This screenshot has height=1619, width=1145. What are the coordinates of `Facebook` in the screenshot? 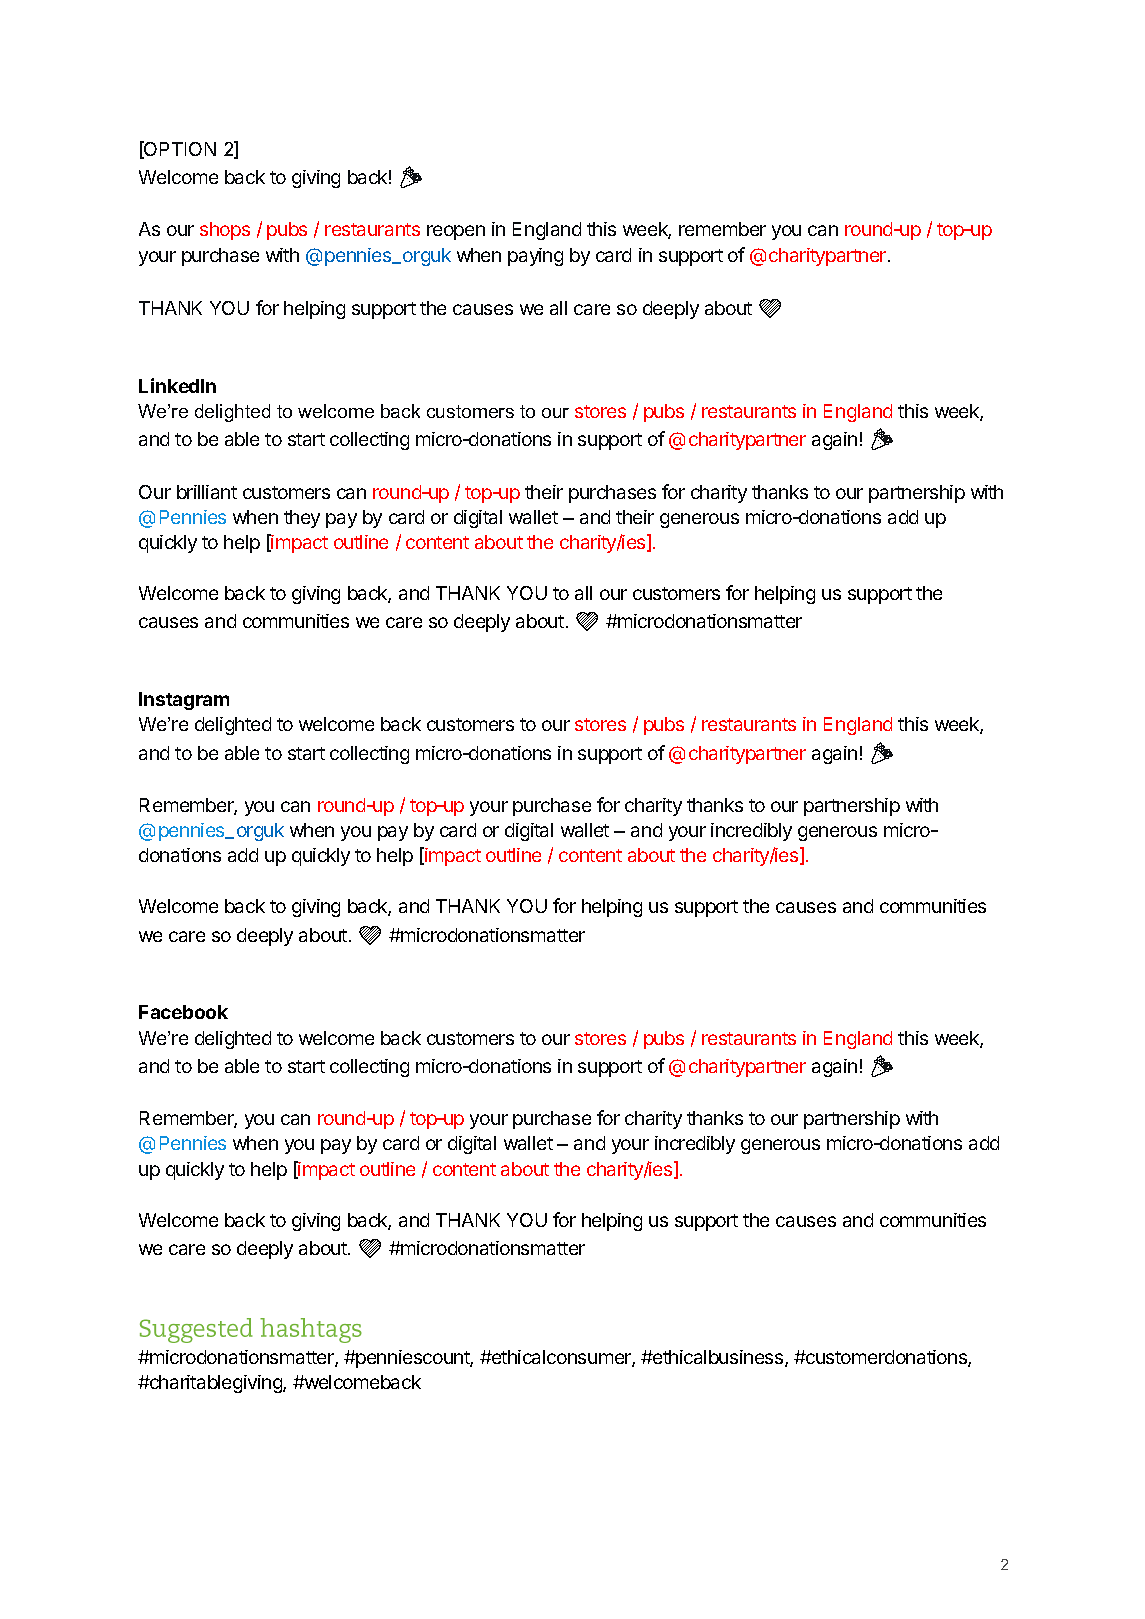 It's located at (183, 1012).
